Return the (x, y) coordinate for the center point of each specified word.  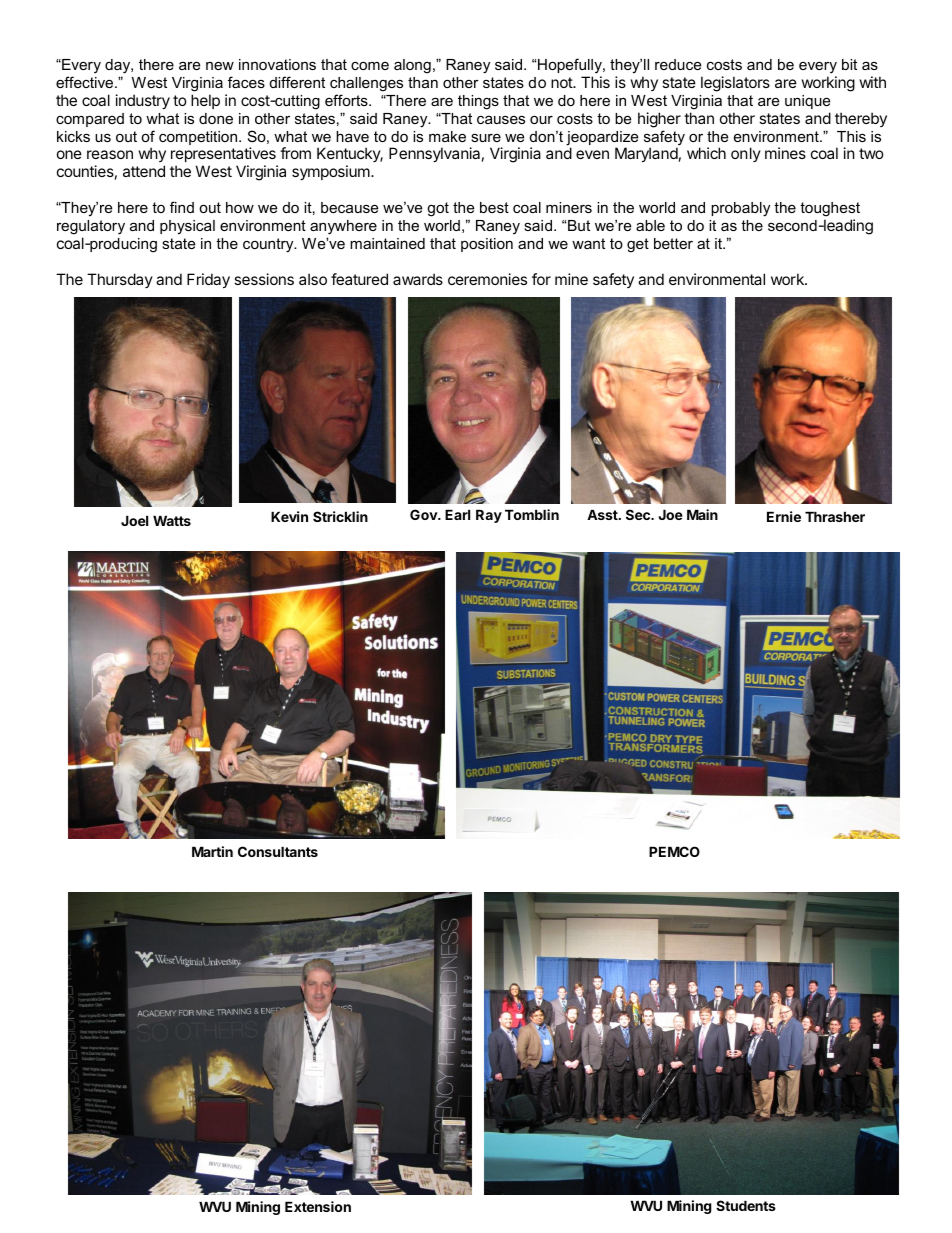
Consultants (278, 851)
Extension (318, 1206)
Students (746, 1205)
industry (143, 101)
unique (807, 102)
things (478, 102)
